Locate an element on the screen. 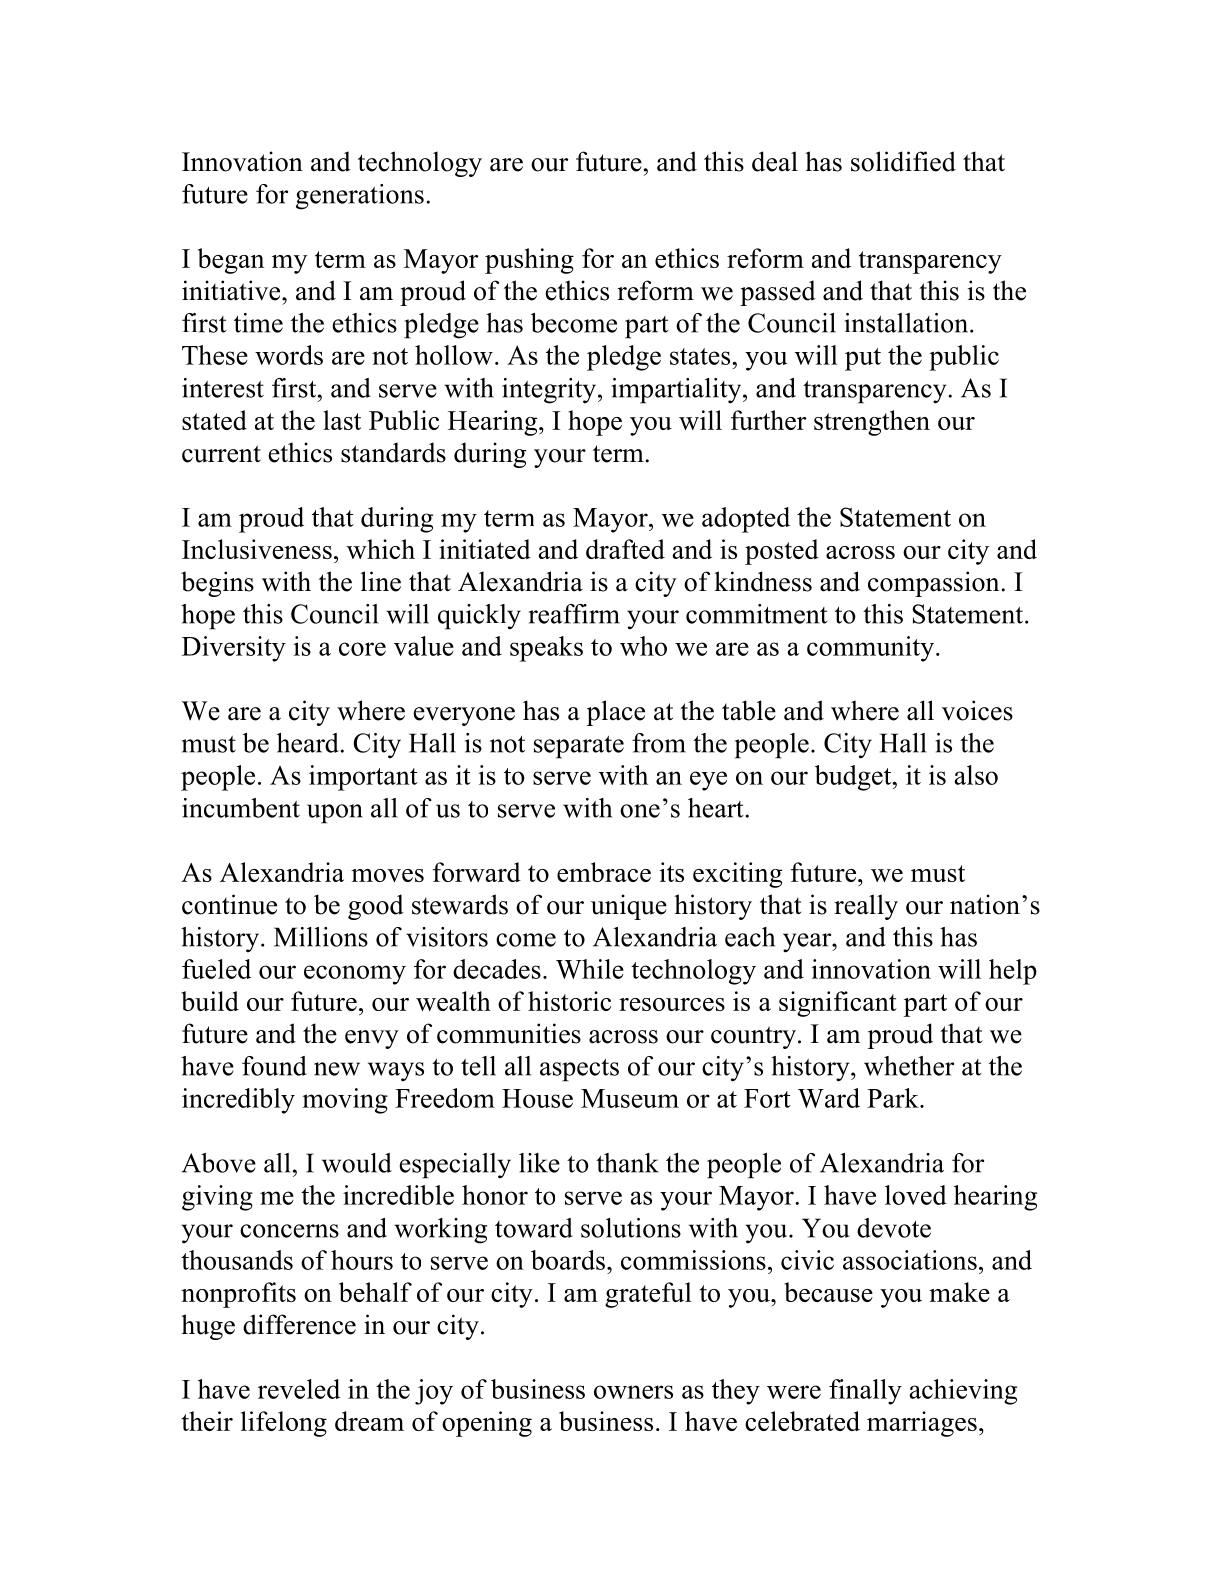  generations is located at coordinates (360, 197).
